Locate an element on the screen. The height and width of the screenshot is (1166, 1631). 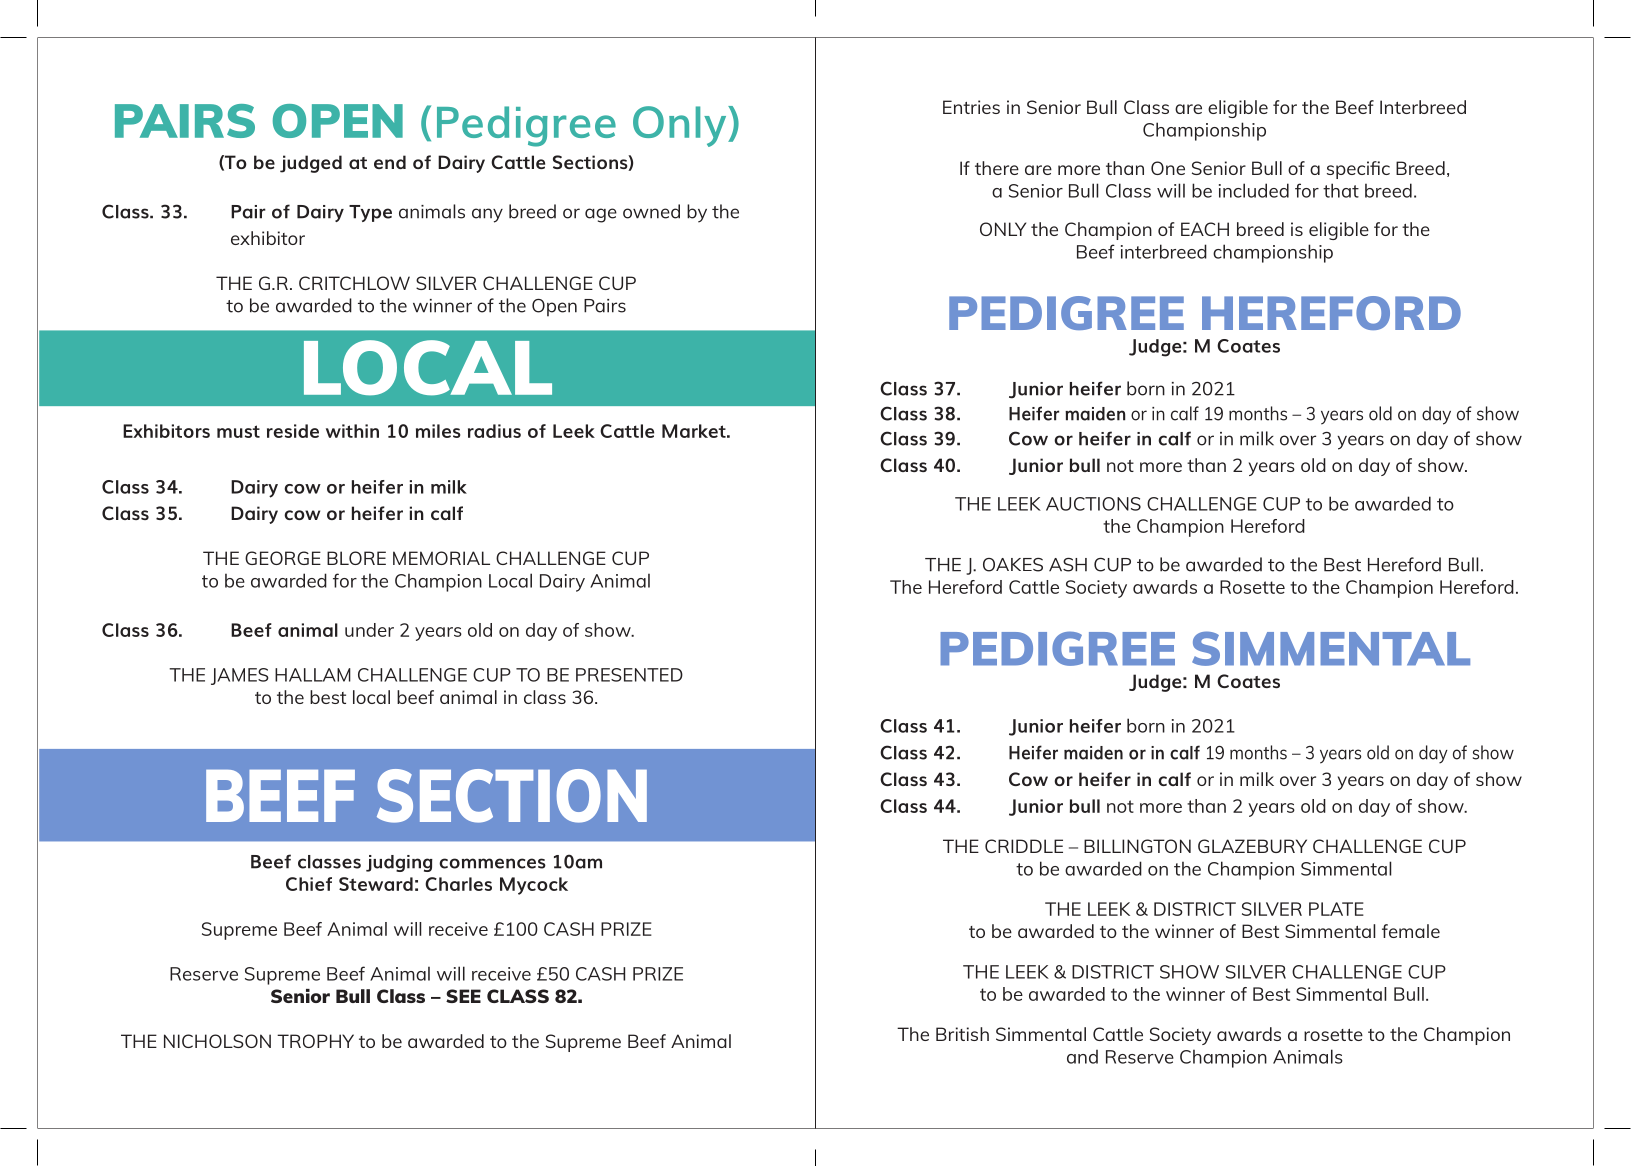
and is located at coordinates (1082, 1057).
